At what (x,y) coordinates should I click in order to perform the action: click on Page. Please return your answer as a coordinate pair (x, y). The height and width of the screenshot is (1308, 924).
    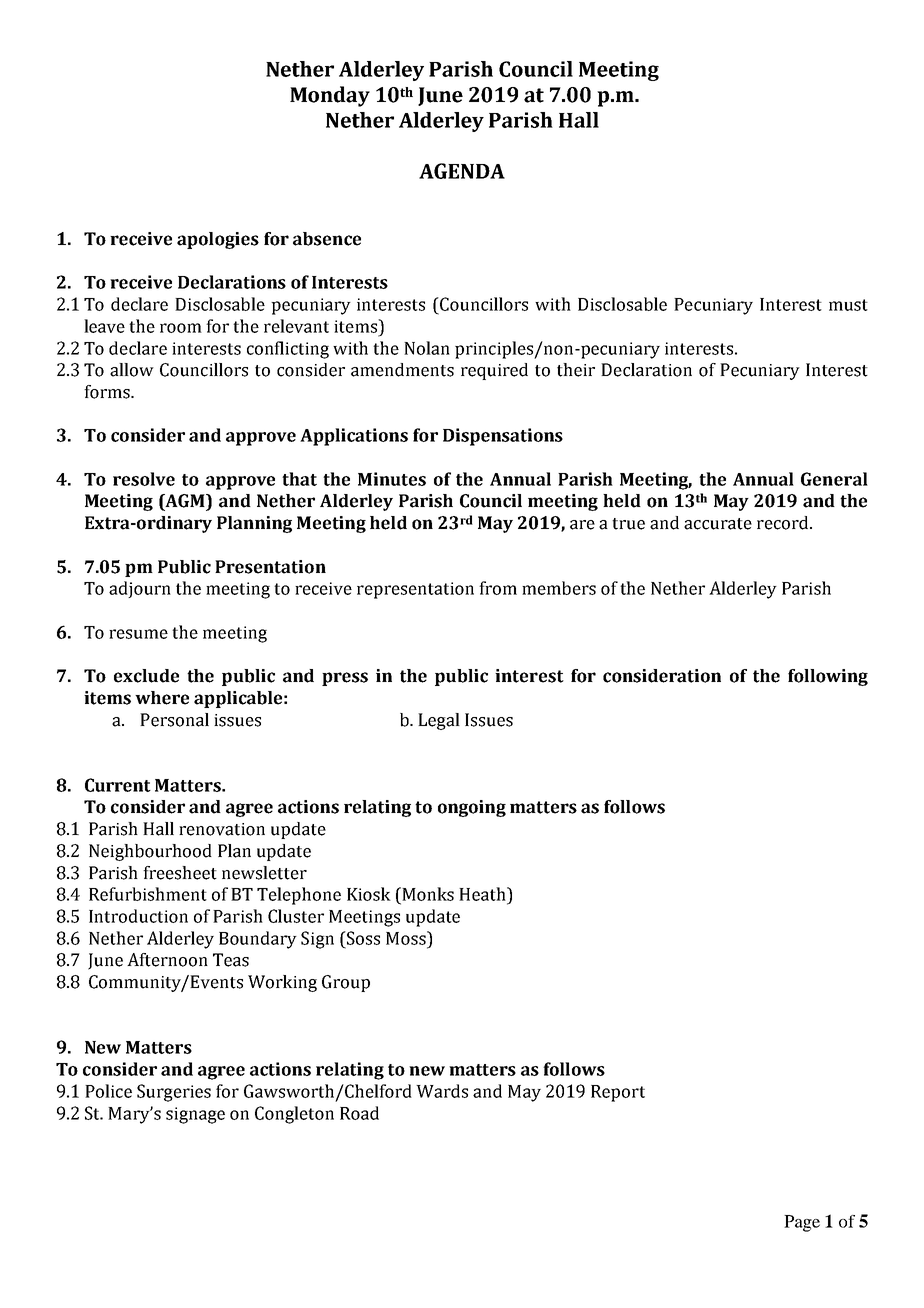
    Looking at the image, I should click on (802, 1223).
